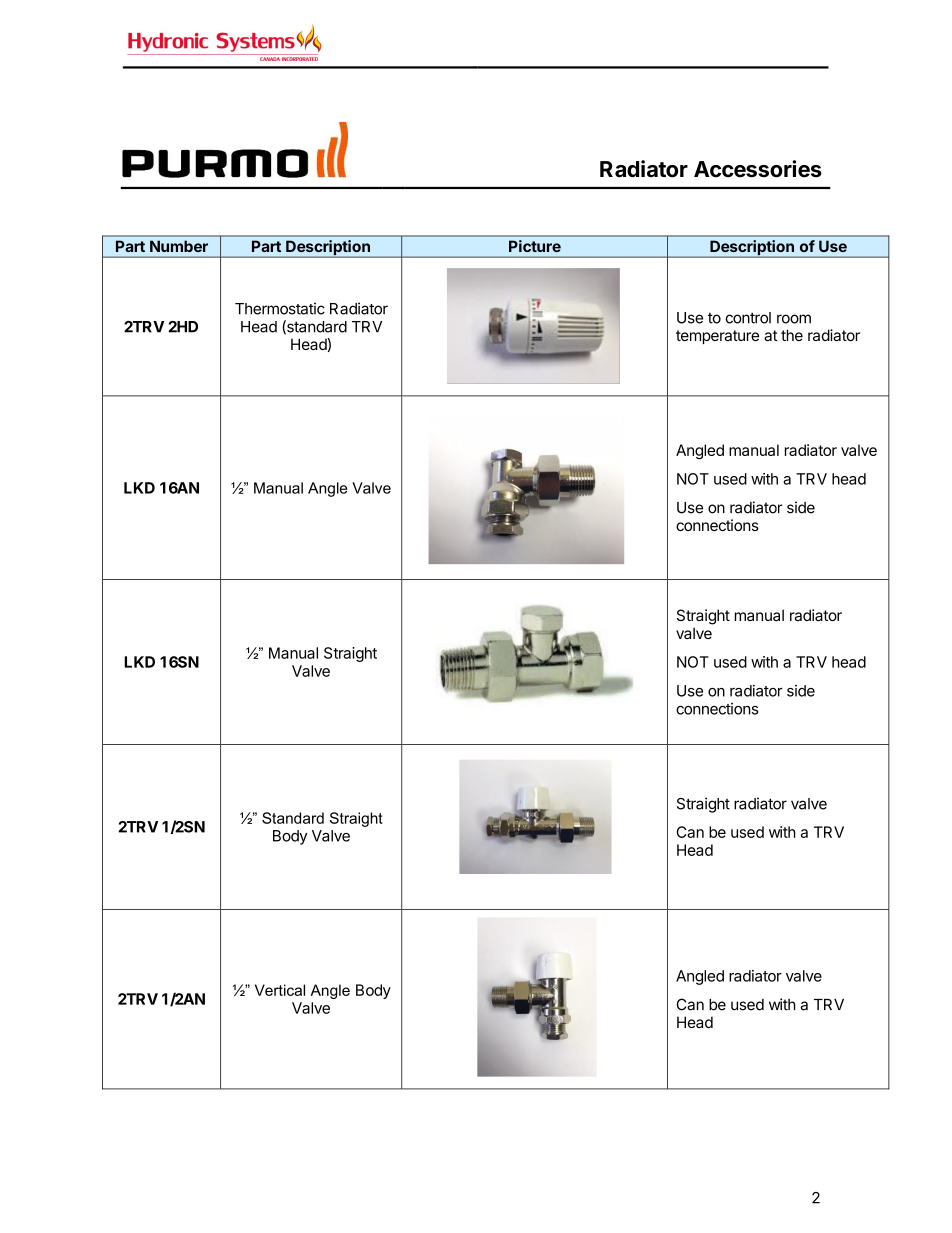 The image size is (952, 1233). What do you see at coordinates (748, 318) in the page?
I see `control` at bounding box center [748, 318].
